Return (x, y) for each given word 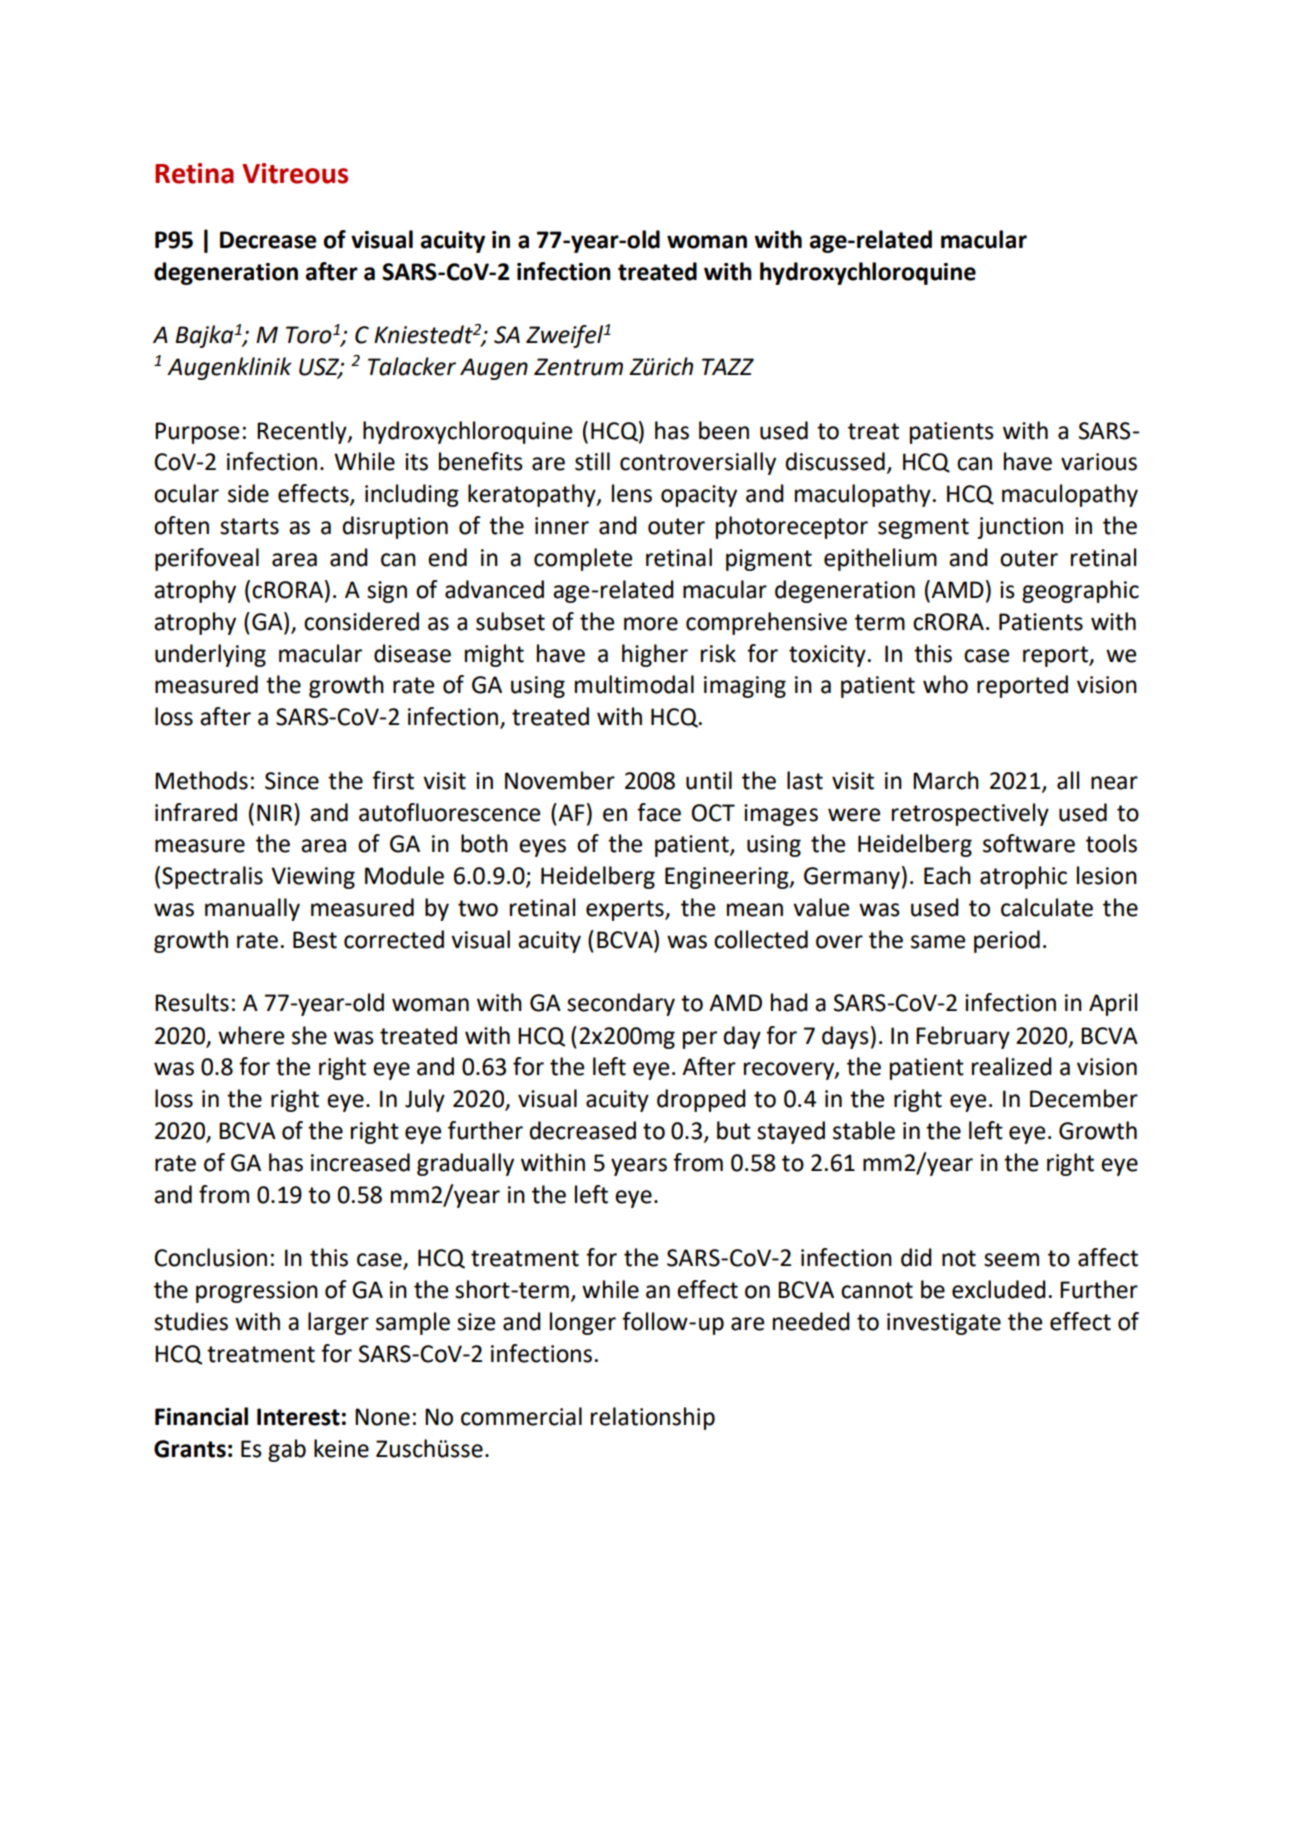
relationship (653, 1418)
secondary (621, 1004)
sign (387, 592)
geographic (1080, 591)
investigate (944, 1324)
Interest (298, 1417)
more (651, 624)
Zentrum (578, 367)
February (963, 1037)
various (1099, 462)
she (309, 1035)
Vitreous (295, 173)
